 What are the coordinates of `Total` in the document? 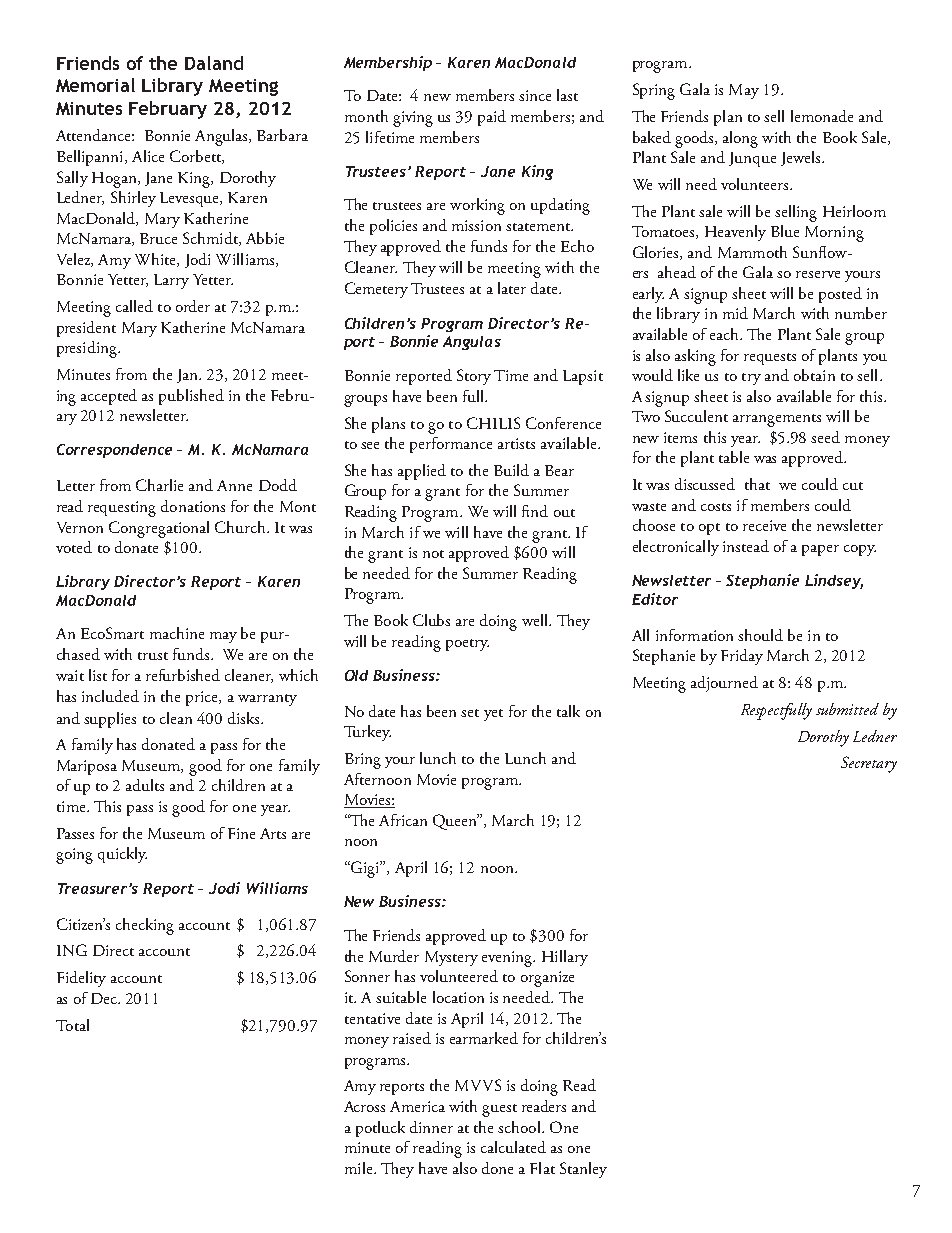 It's located at (72, 1025).
